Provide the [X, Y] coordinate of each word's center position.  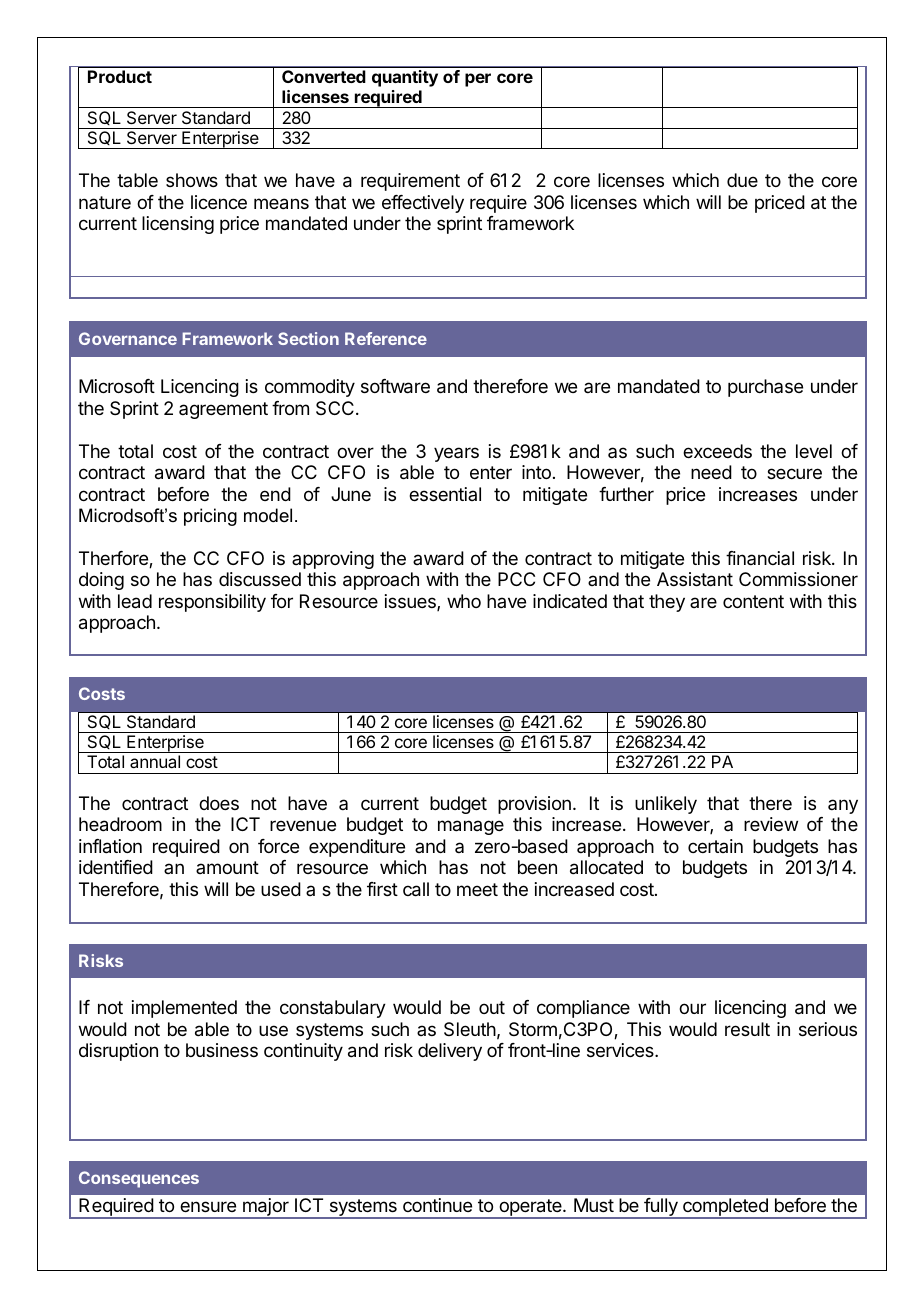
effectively [423, 204]
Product [120, 76]
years [456, 454]
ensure [208, 1206]
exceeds [717, 451]
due [742, 180]
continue [437, 1205]
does [219, 803]
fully [661, 1208]
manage [471, 827]
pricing [210, 517]
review [771, 824]
